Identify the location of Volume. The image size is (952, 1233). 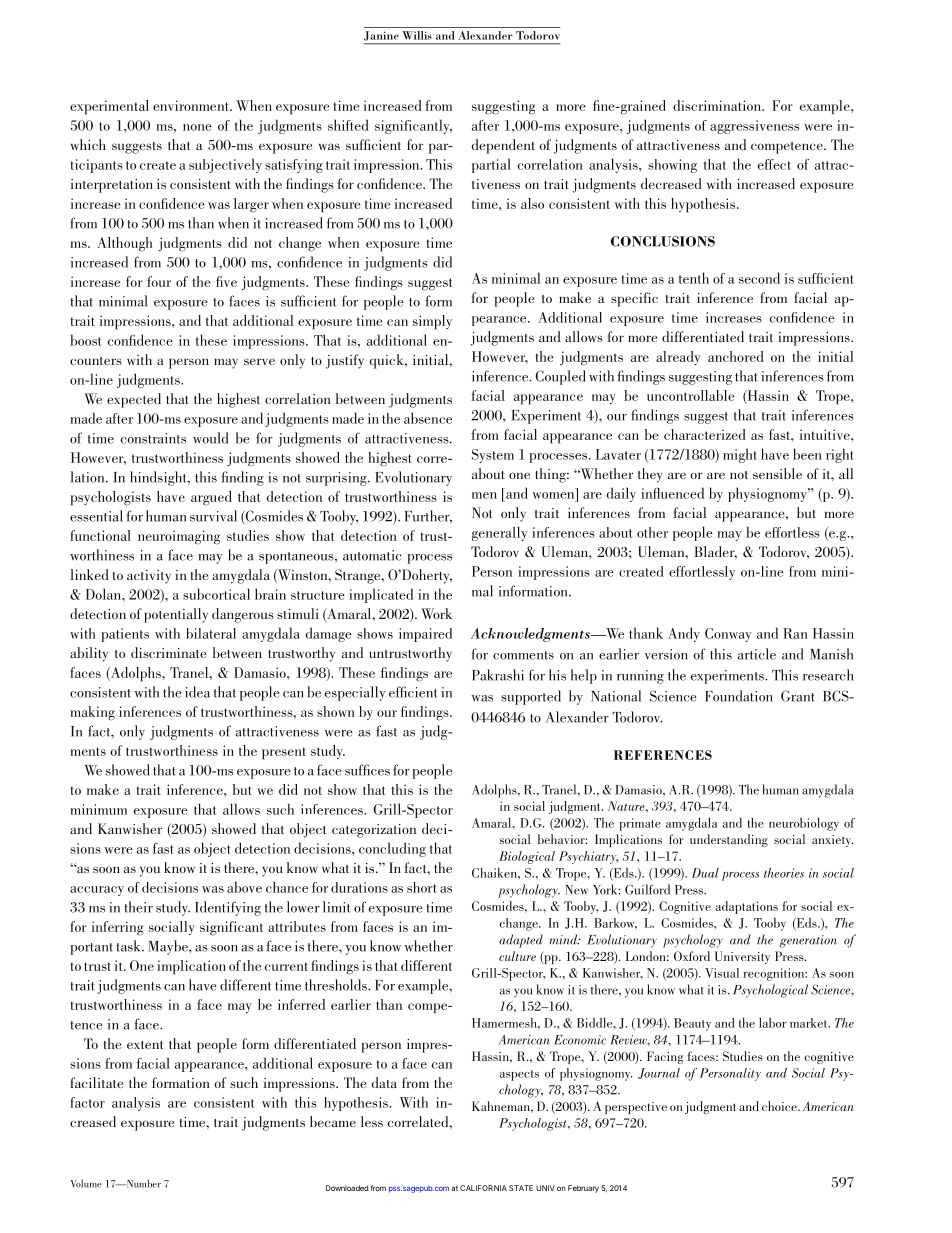
(86, 1183).
